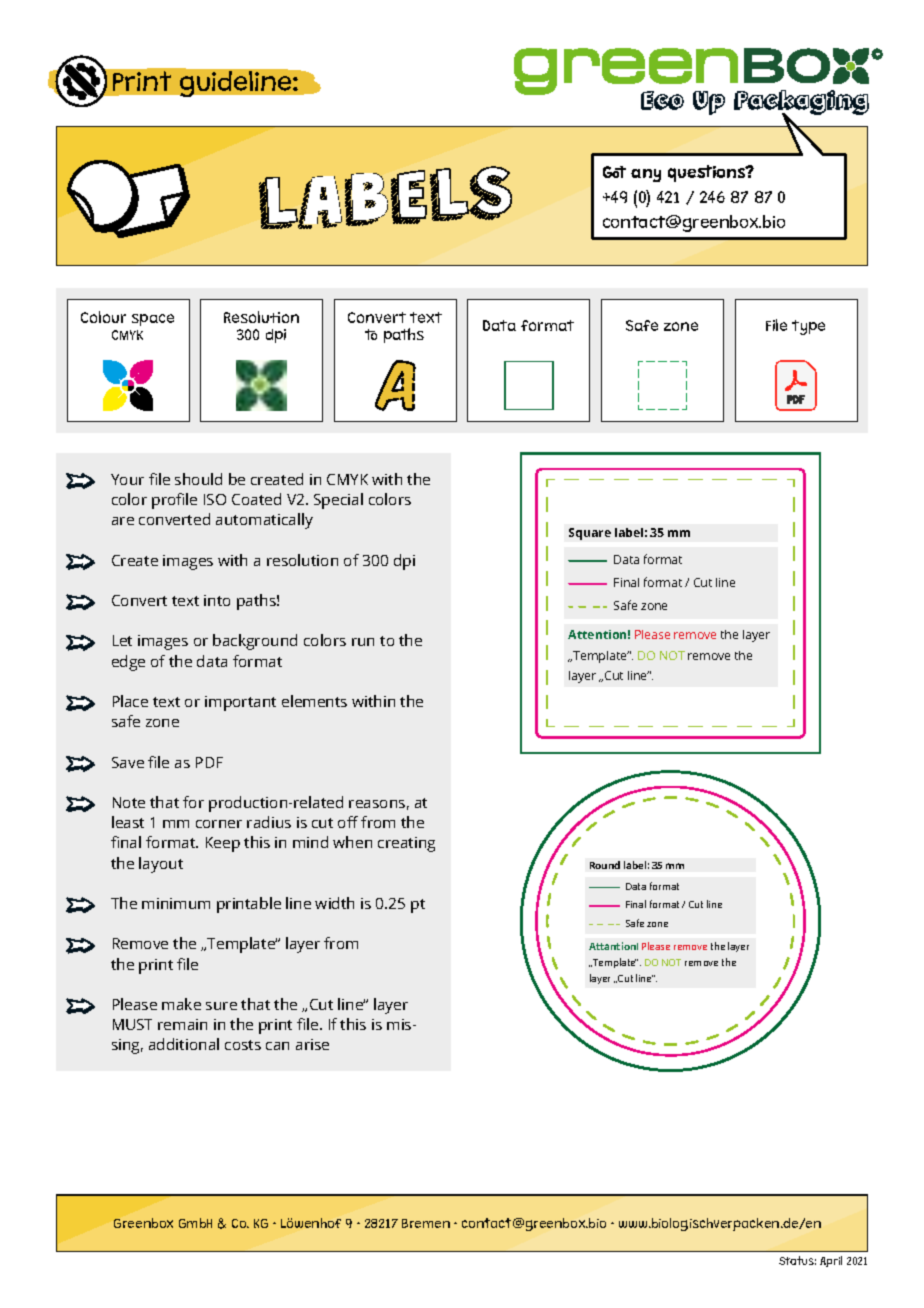 The image size is (924, 1308). Describe the element at coordinates (708, 173) in the screenshot. I see `questions` at that location.
